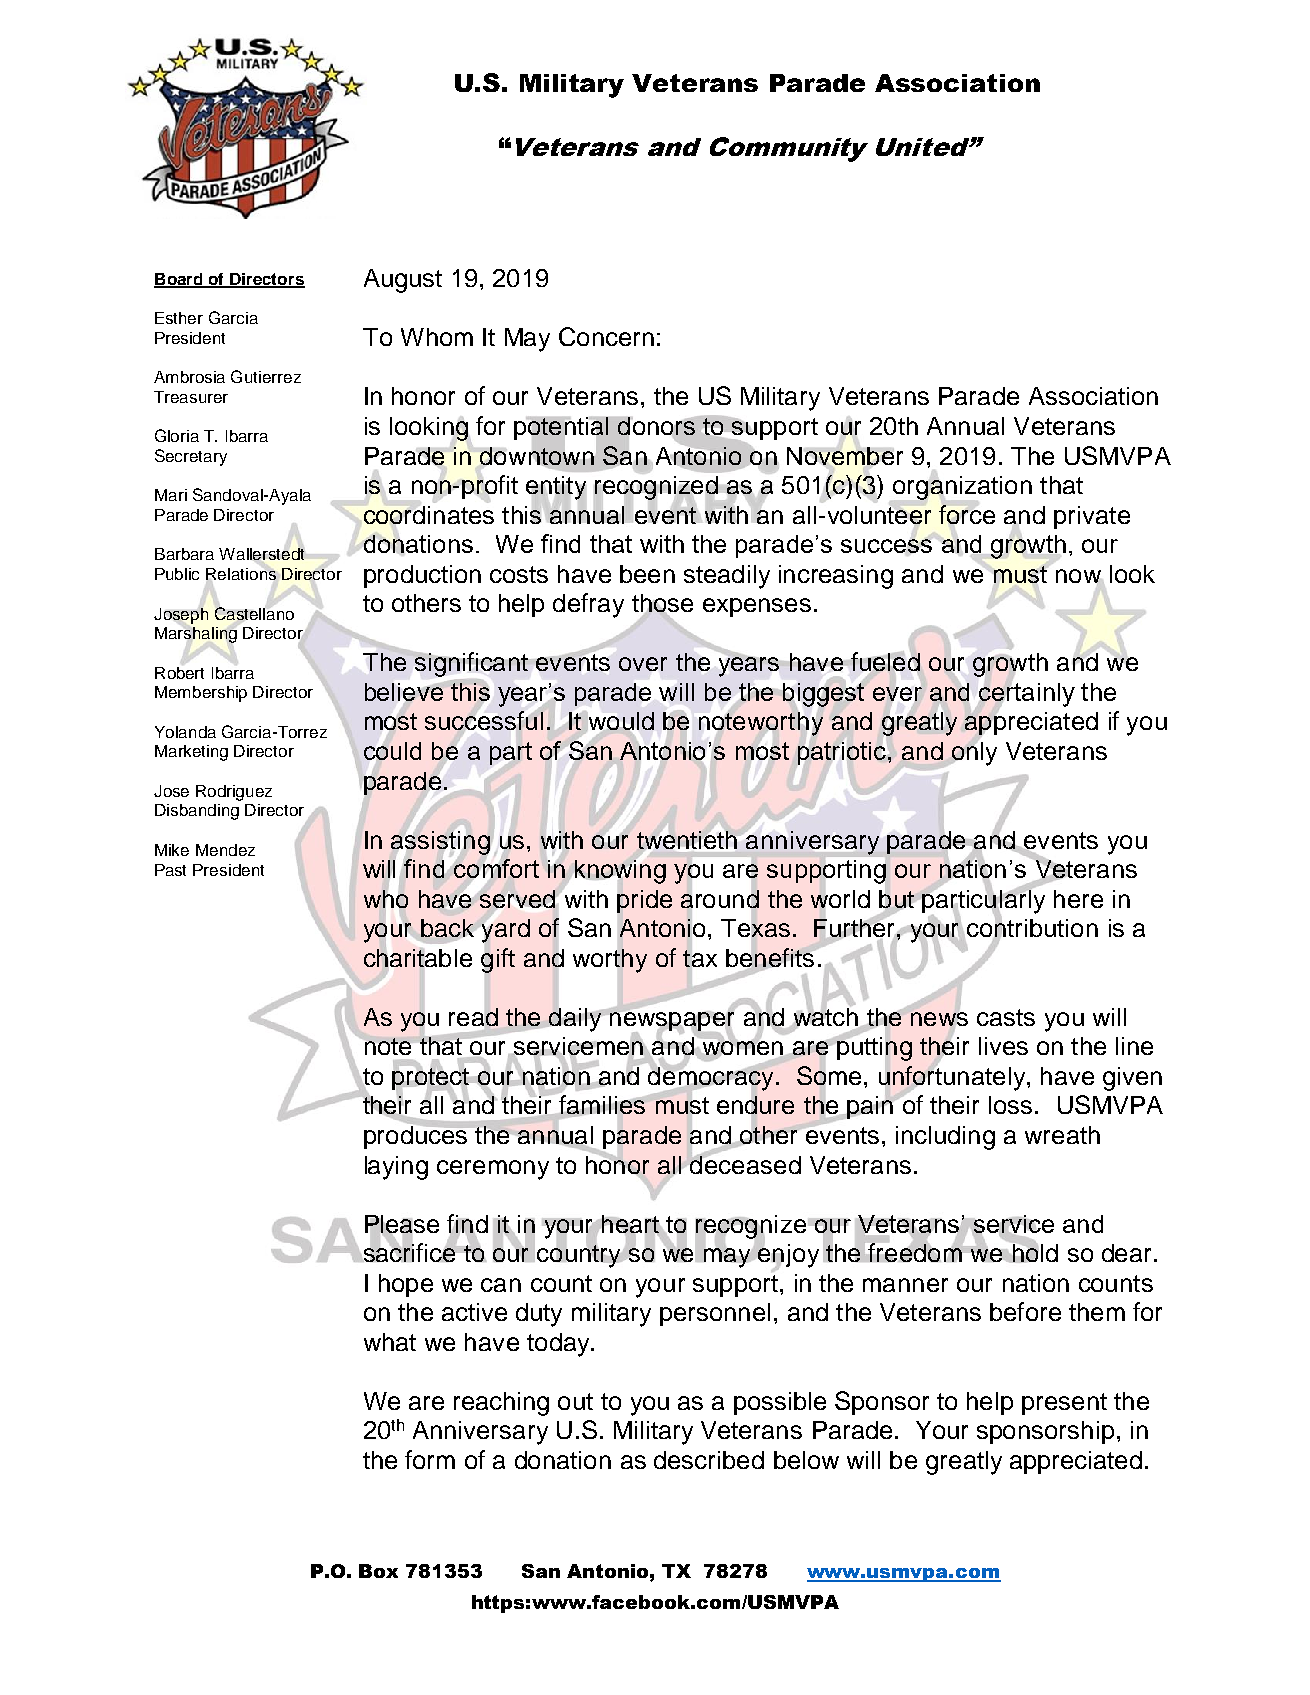  What do you see at coordinates (962, 489) in the page?
I see `organization` at bounding box center [962, 489].
